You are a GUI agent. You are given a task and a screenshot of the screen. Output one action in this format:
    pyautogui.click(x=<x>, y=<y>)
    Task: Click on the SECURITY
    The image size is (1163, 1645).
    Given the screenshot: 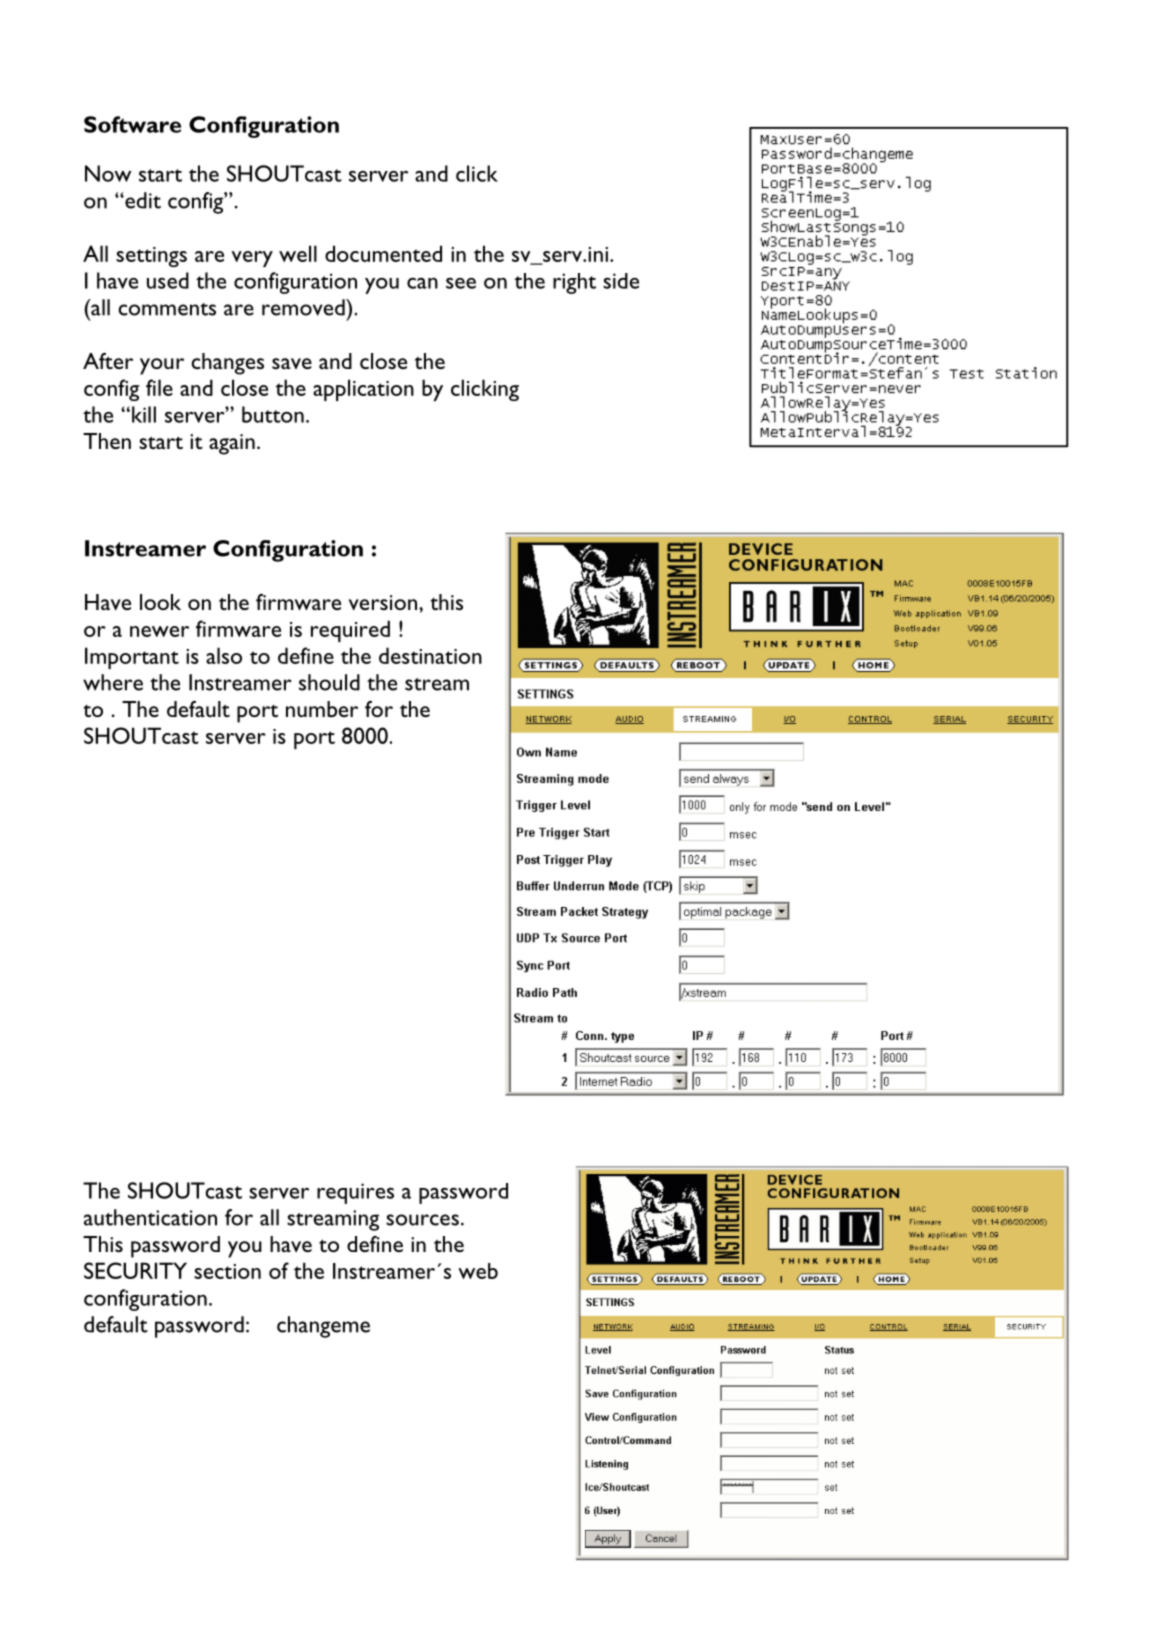 What is the action you would take?
    pyautogui.click(x=135, y=1270)
